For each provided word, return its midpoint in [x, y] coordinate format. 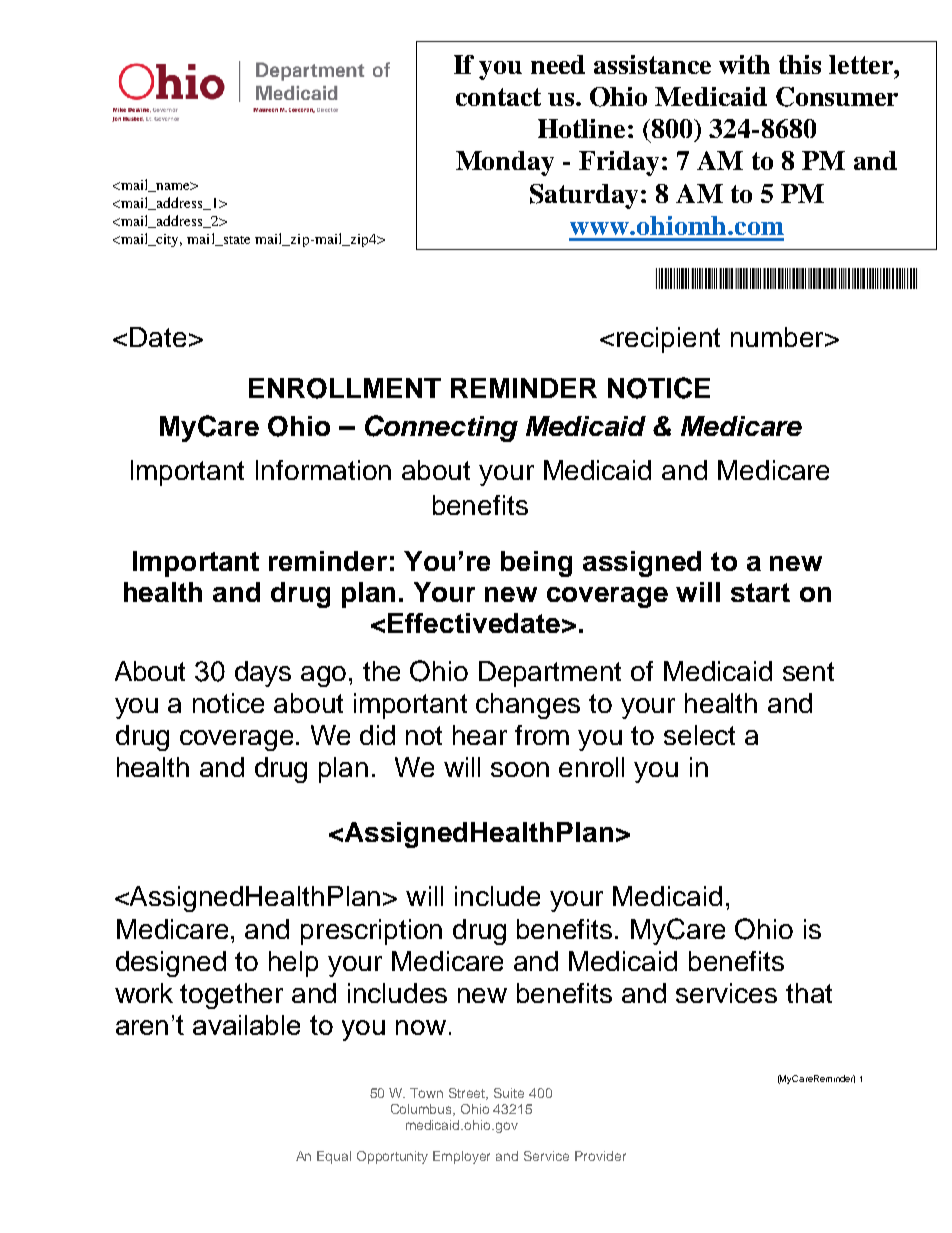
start [760, 592]
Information [323, 470]
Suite [509, 1093]
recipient [668, 340]
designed [171, 964]
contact [498, 97]
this [800, 64]
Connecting [441, 428]
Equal [334, 1157]
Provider [600, 1156]
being [536, 564]
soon [520, 769]
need [558, 64]
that [809, 993]
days [263, 674]
